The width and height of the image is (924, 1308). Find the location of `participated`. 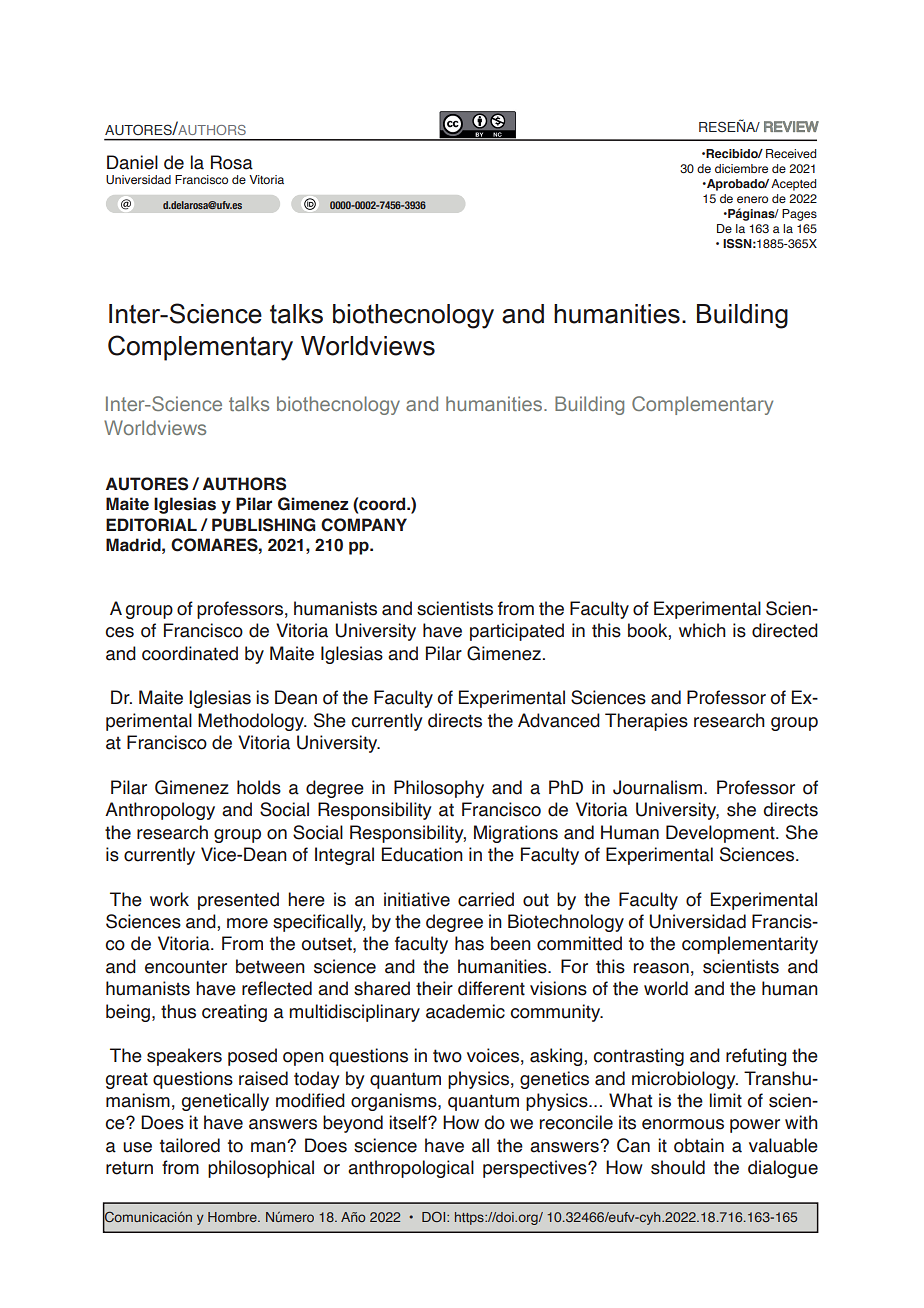

participated is located at coordinates (517, 632).
